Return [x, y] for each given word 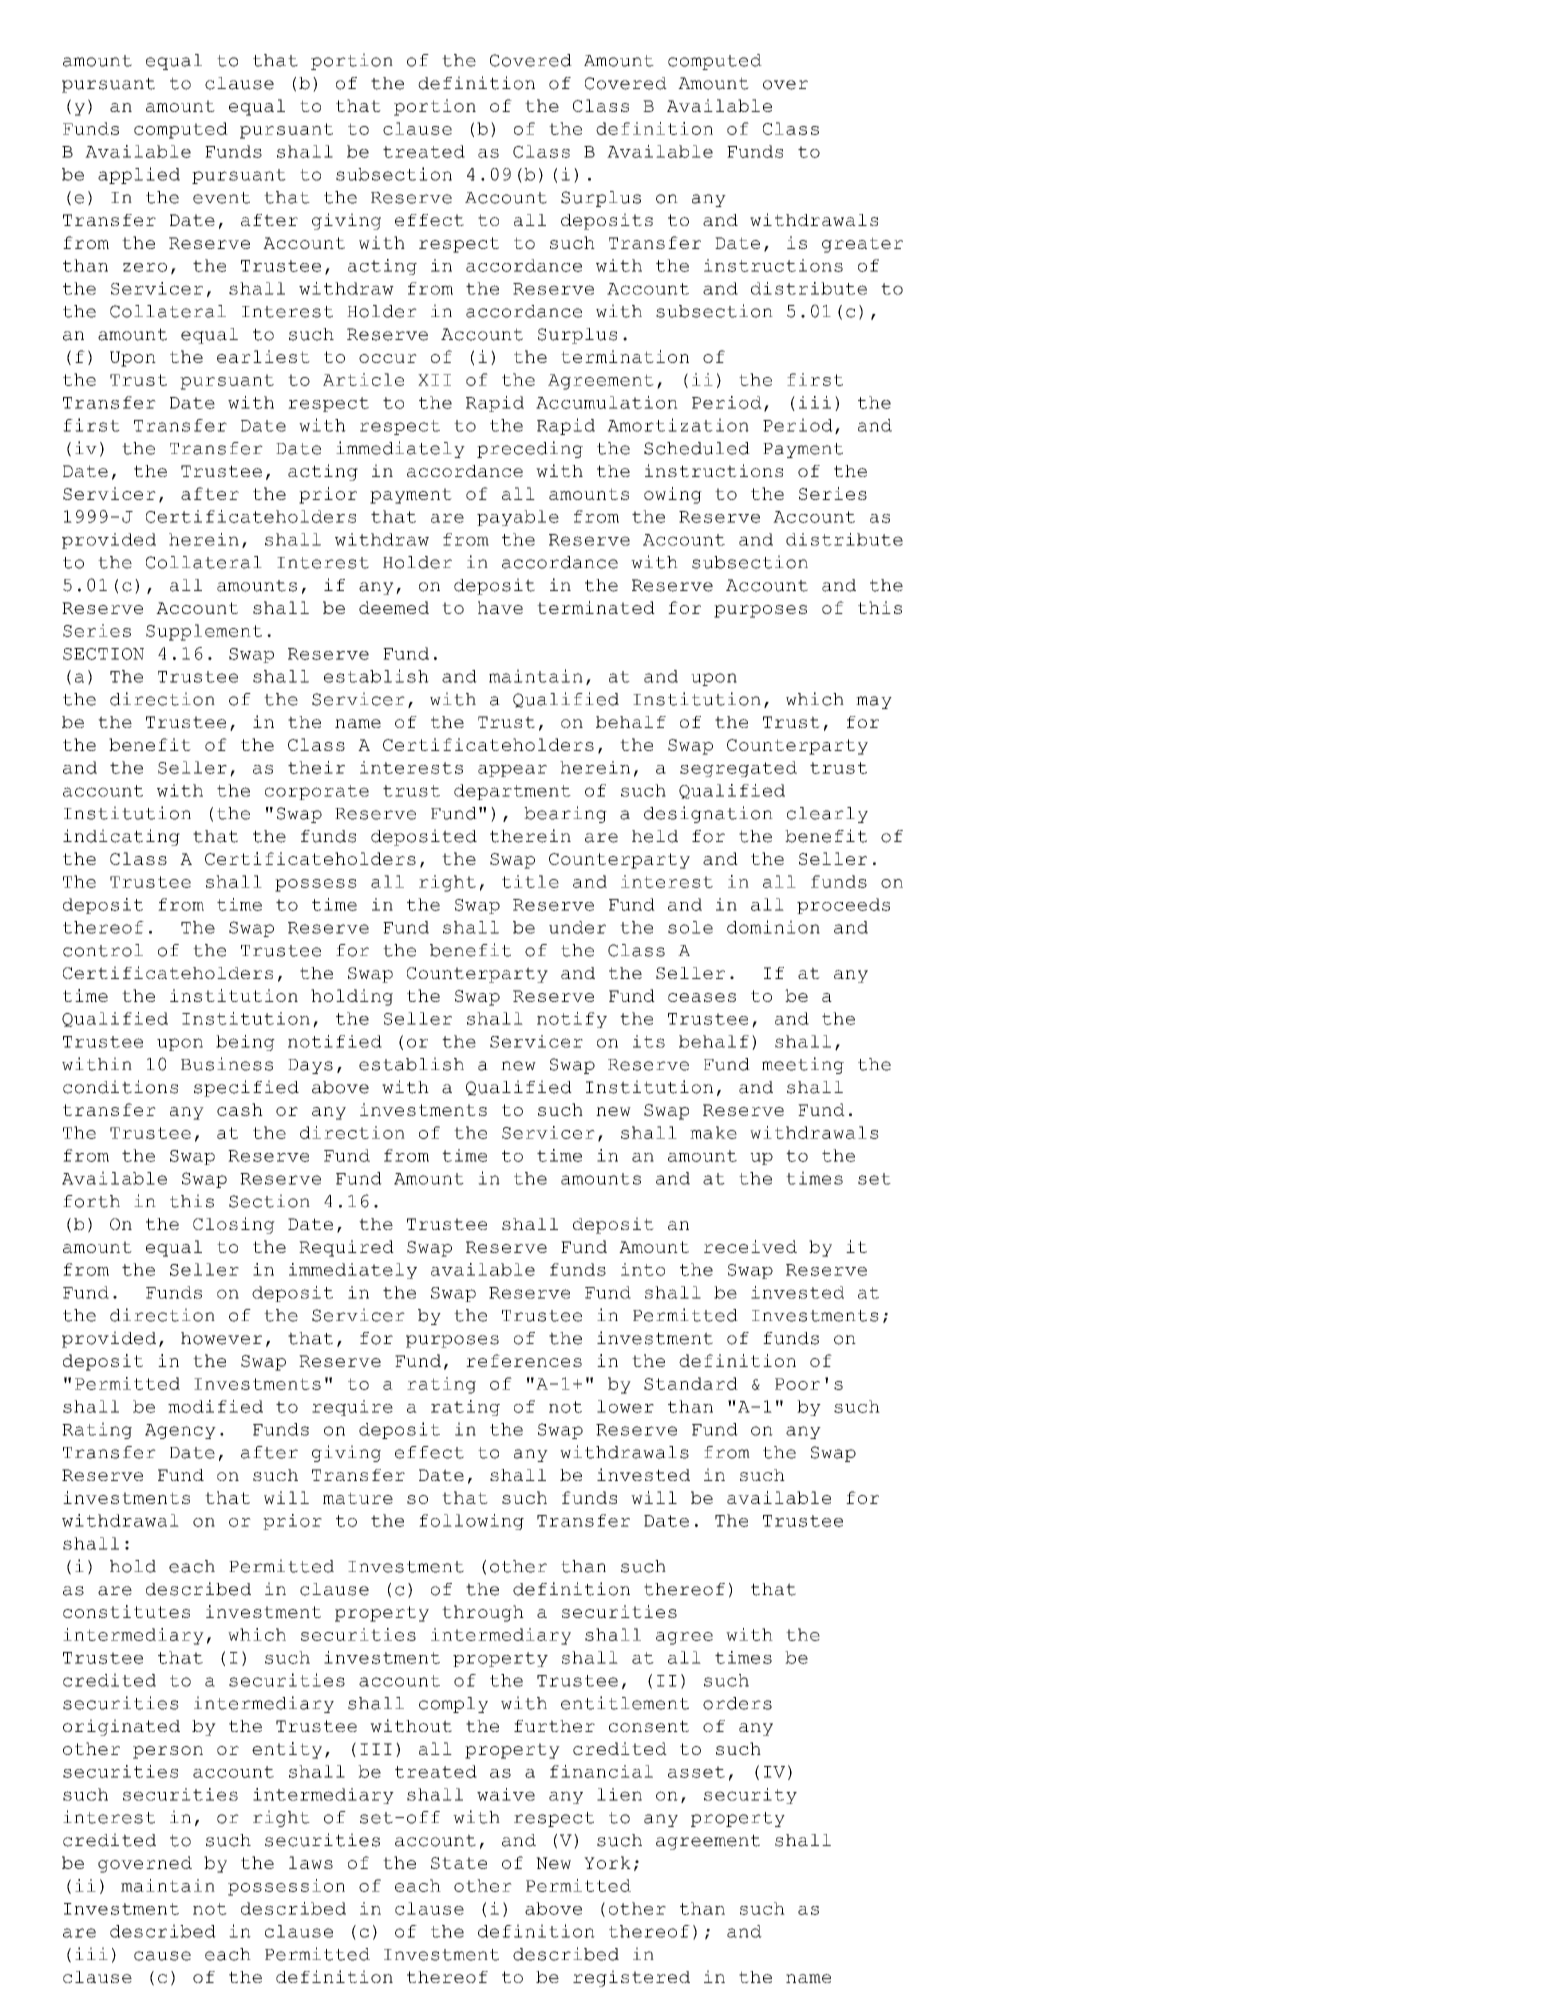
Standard [691, 1383]
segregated [738, 769]
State [459, 1863]
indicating [121, 837]
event [221, 198]
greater [862, 245]
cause [162, 1956]
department [512, 792]
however [221, 1338]
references [524, 1360]
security [750, 1796]
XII [434, 380]
